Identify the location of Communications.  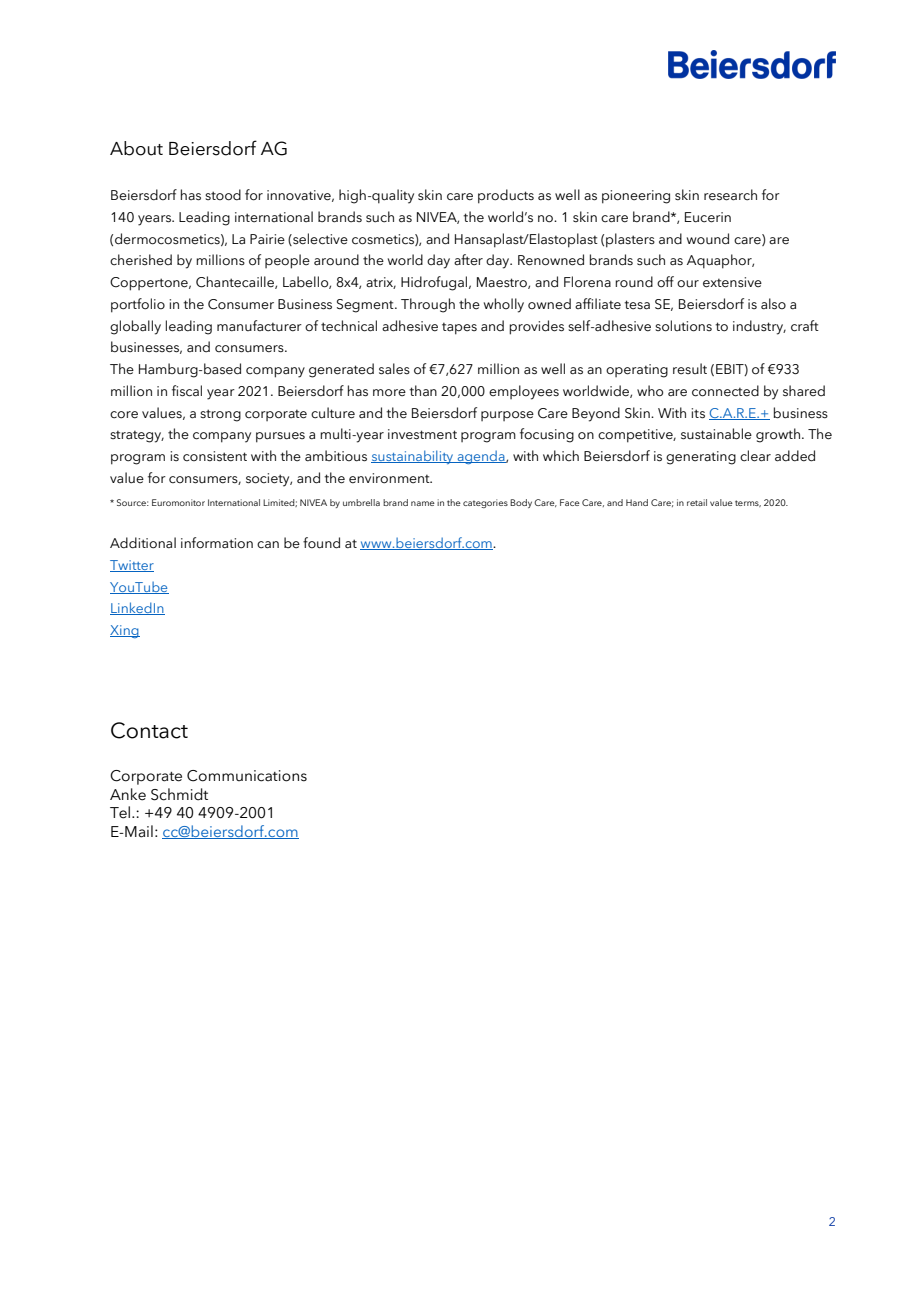
(247, 776).
